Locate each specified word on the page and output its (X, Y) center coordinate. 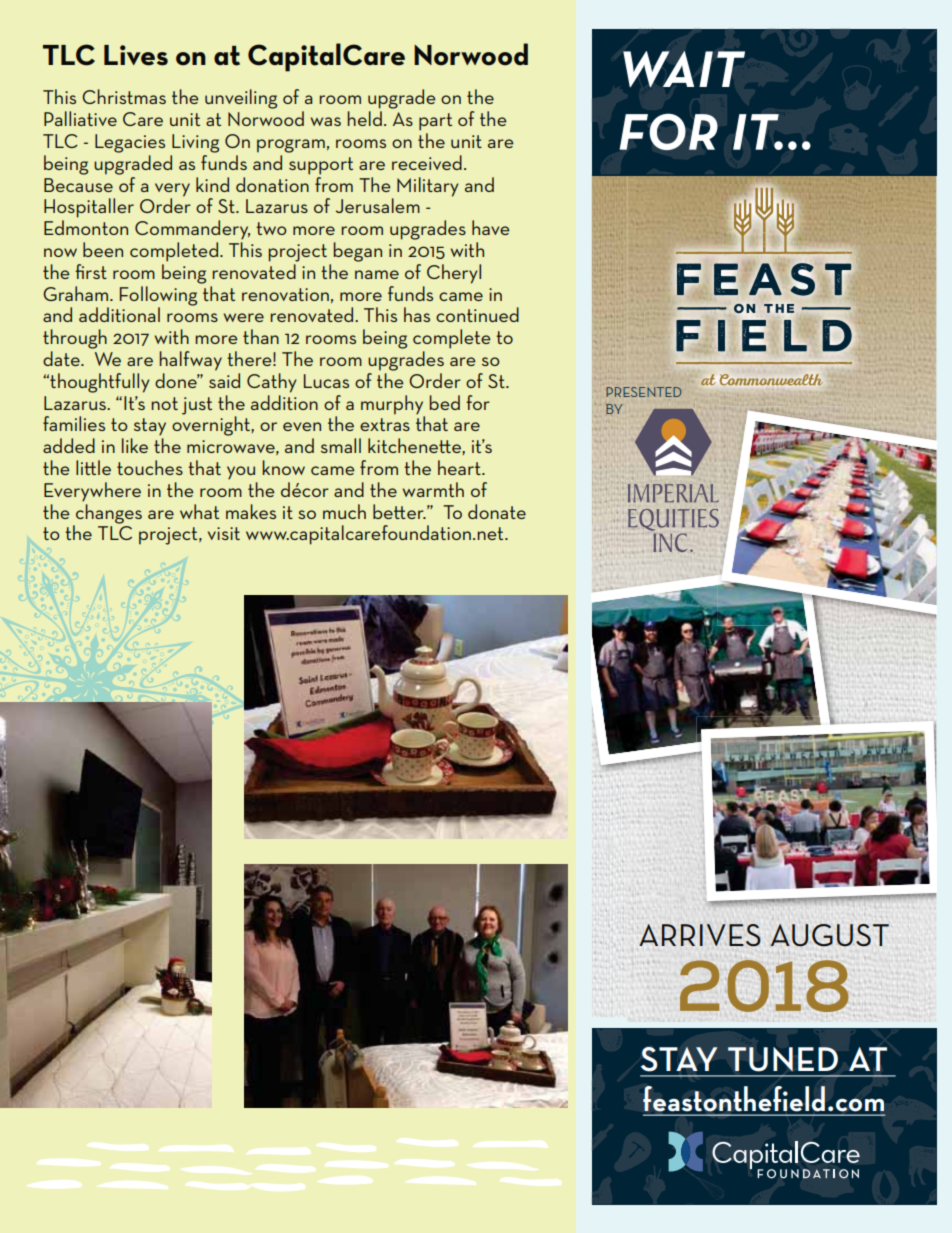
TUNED (783, 1059)
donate (497, 511)
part (435, 122)
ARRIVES (700, 935)
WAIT (684, 69)
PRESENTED (643, 392)
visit (224, 533)
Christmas (124, 96)
